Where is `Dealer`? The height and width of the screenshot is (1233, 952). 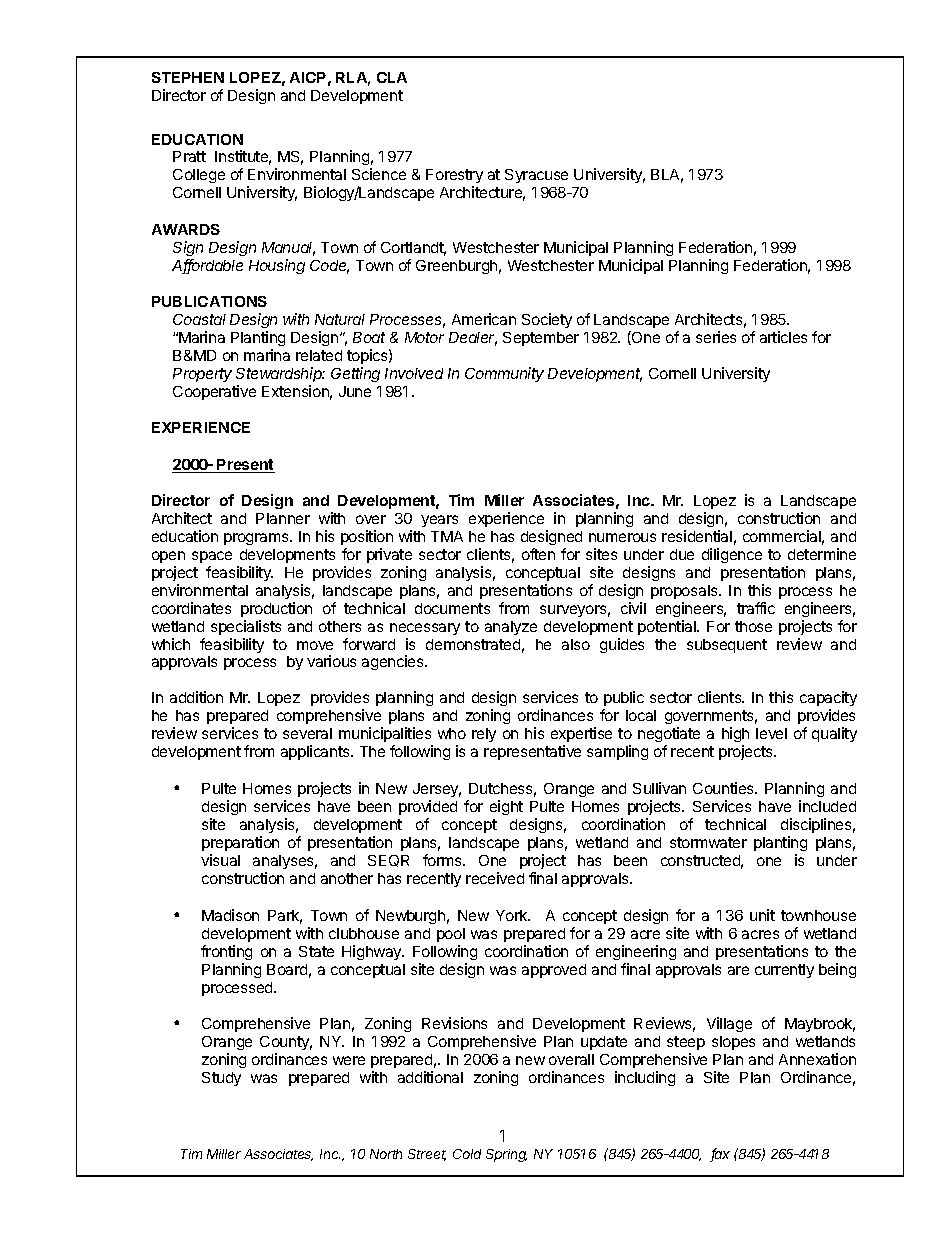 Dealer is located at coordinates (473, 339).
